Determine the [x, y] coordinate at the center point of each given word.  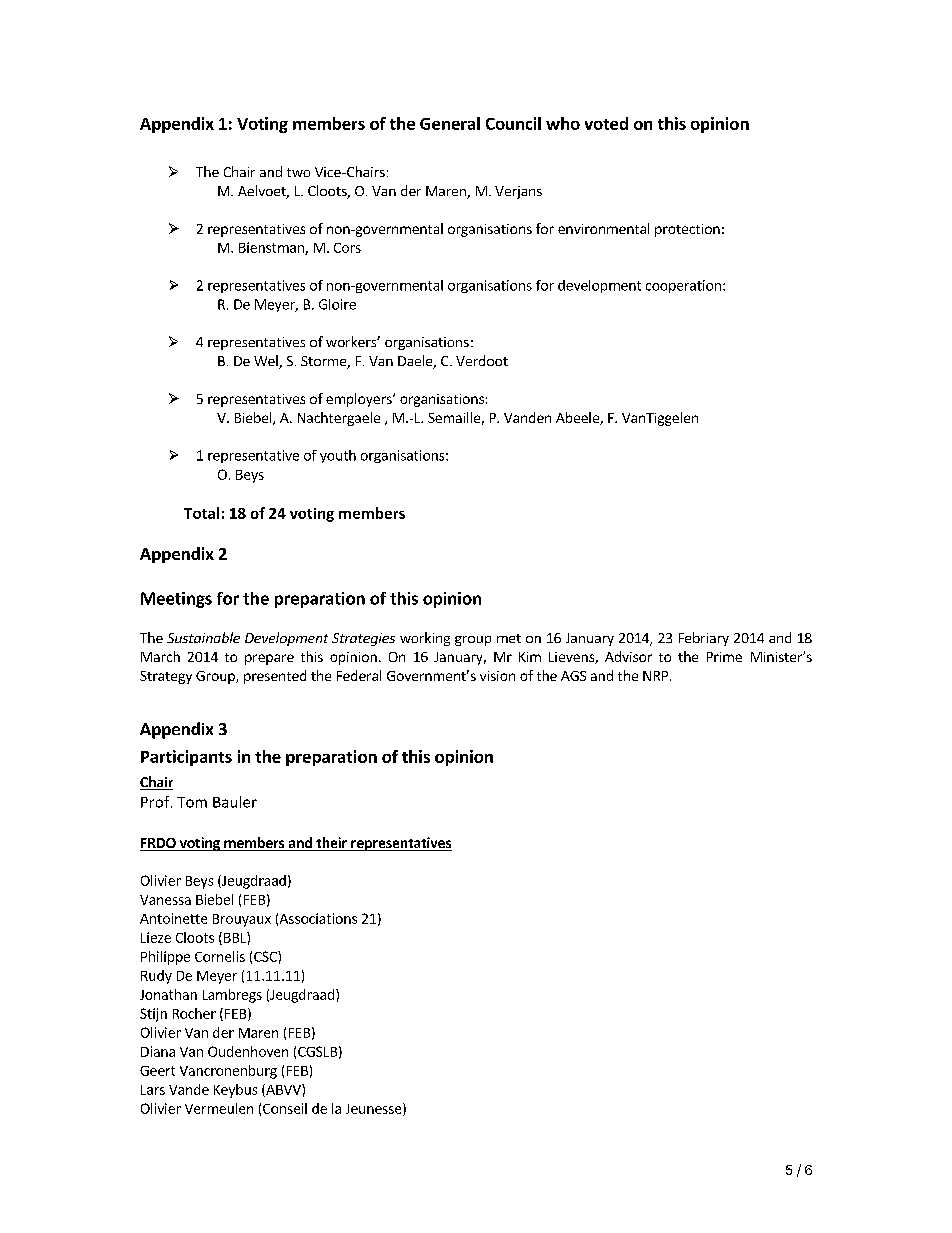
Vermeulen [219, 1108]
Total [201, 513]
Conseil [285, 1108]
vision [497, 676]
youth [338, 456]
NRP [655, 676]
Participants [186, 758]
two [298, 172]
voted [606, 123]
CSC [266, 956]
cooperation [683, 286]
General [450, 123]
